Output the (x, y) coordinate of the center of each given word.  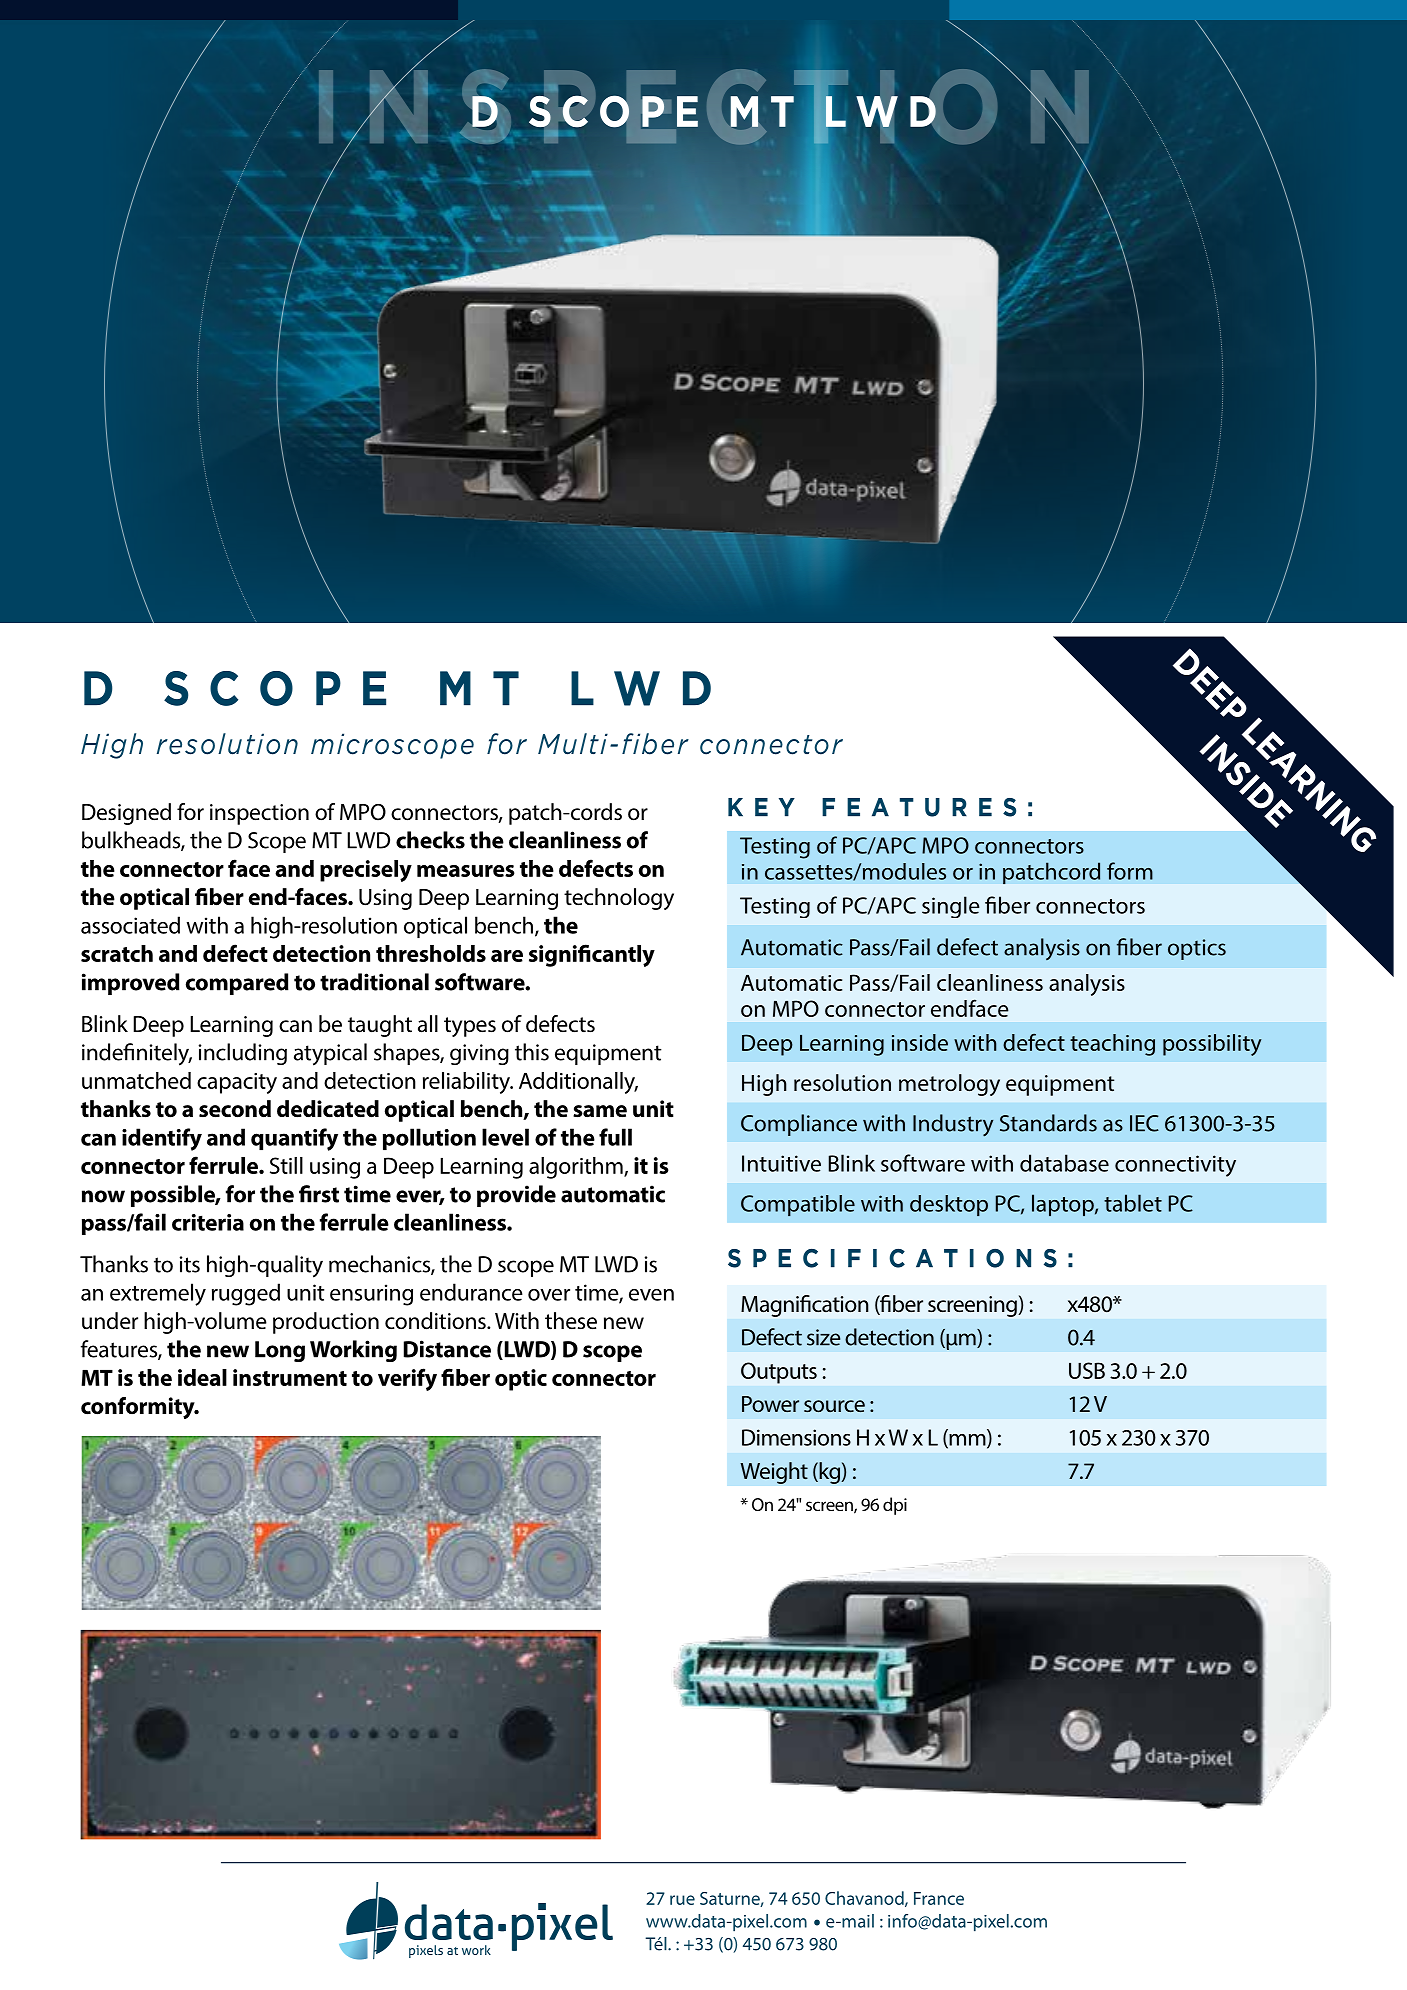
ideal (202, 1377)
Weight (774, 1473)
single (951, 907)
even (651, 1295)
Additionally (578, 1083)
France (939, 1898)
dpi (895, 1506)
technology (619, 899)
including (243, 1054)
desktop (949, 1205)
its (190, 1264)
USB (1087, 1370)
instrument (290, 1377)
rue (682, 1900)
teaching (1112, 1045)
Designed (126, 814)
